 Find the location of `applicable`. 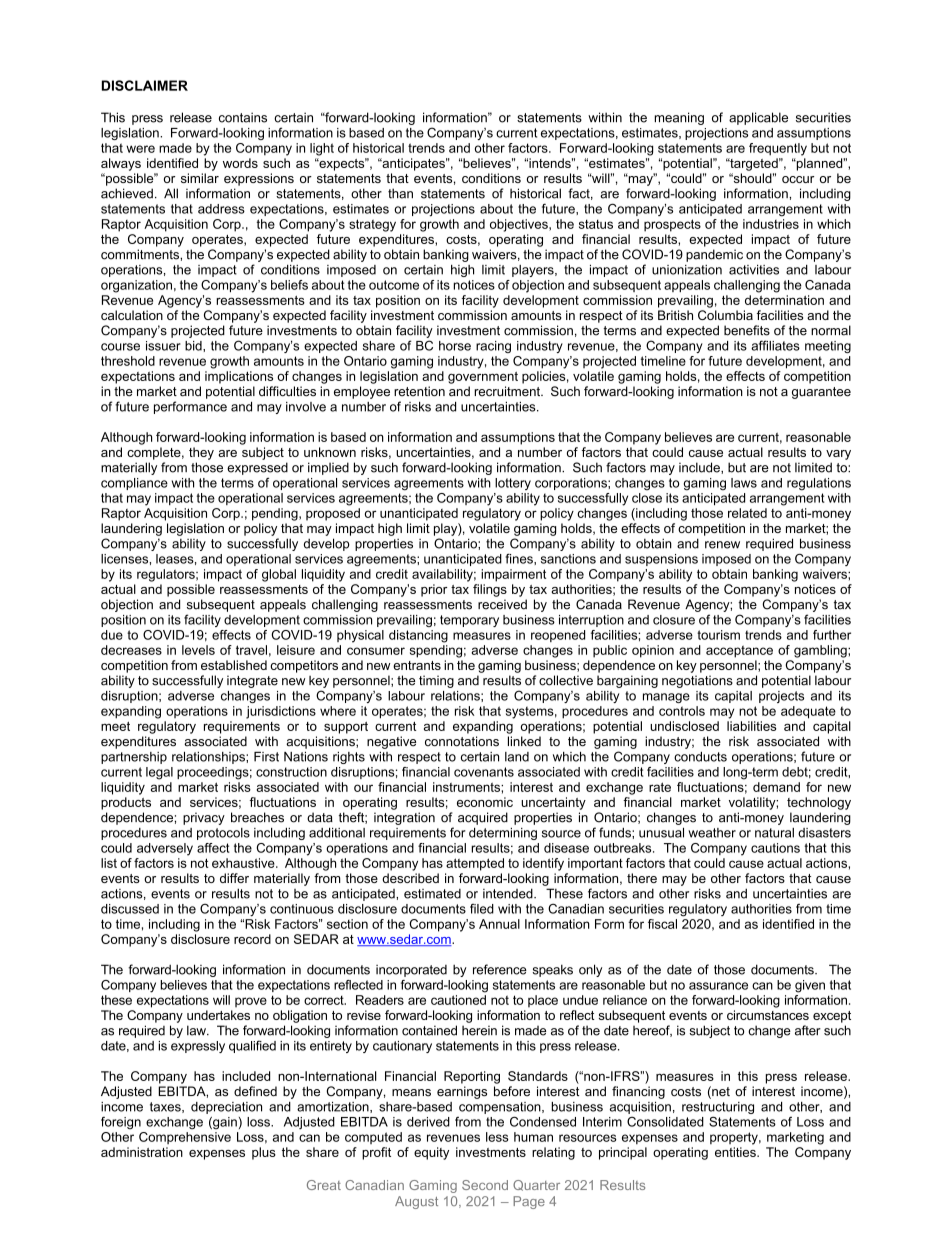

applicable is located at coordinates (758, 118).
